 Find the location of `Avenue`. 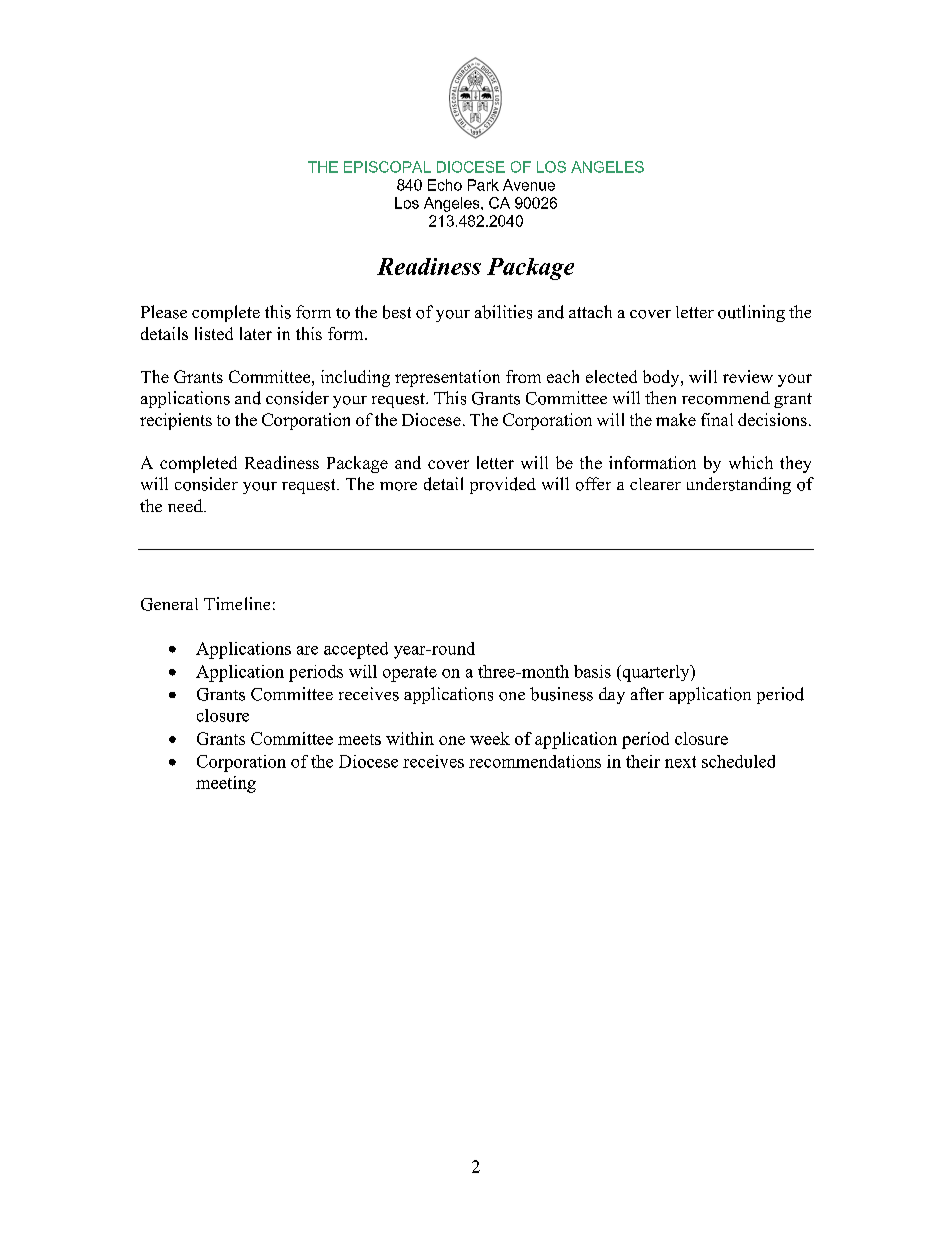

Avenue is located at coordinates (529, 185).
